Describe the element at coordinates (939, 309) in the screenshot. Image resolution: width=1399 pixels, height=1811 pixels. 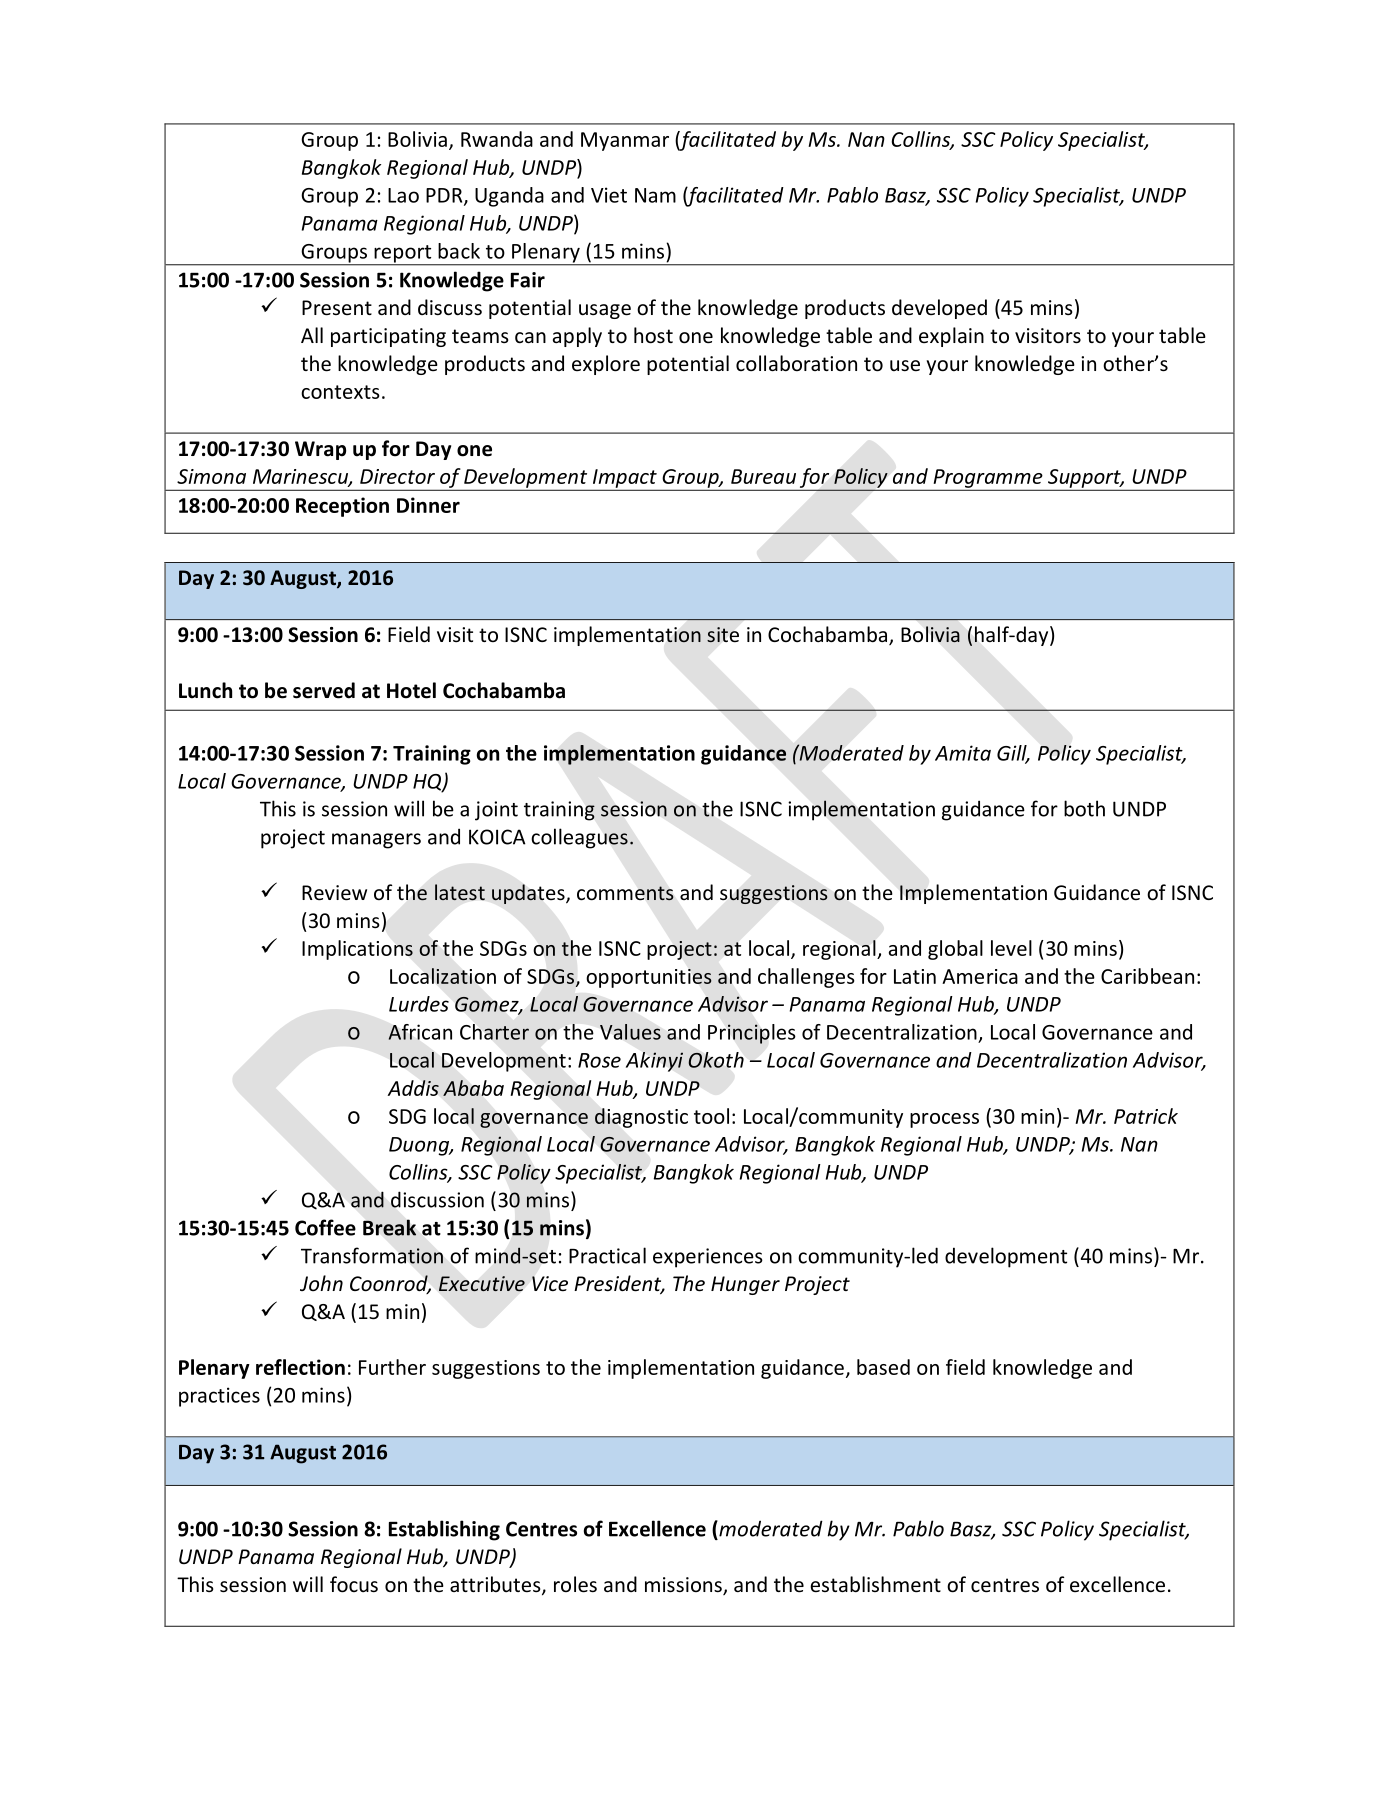
I see `developed` at that location.
